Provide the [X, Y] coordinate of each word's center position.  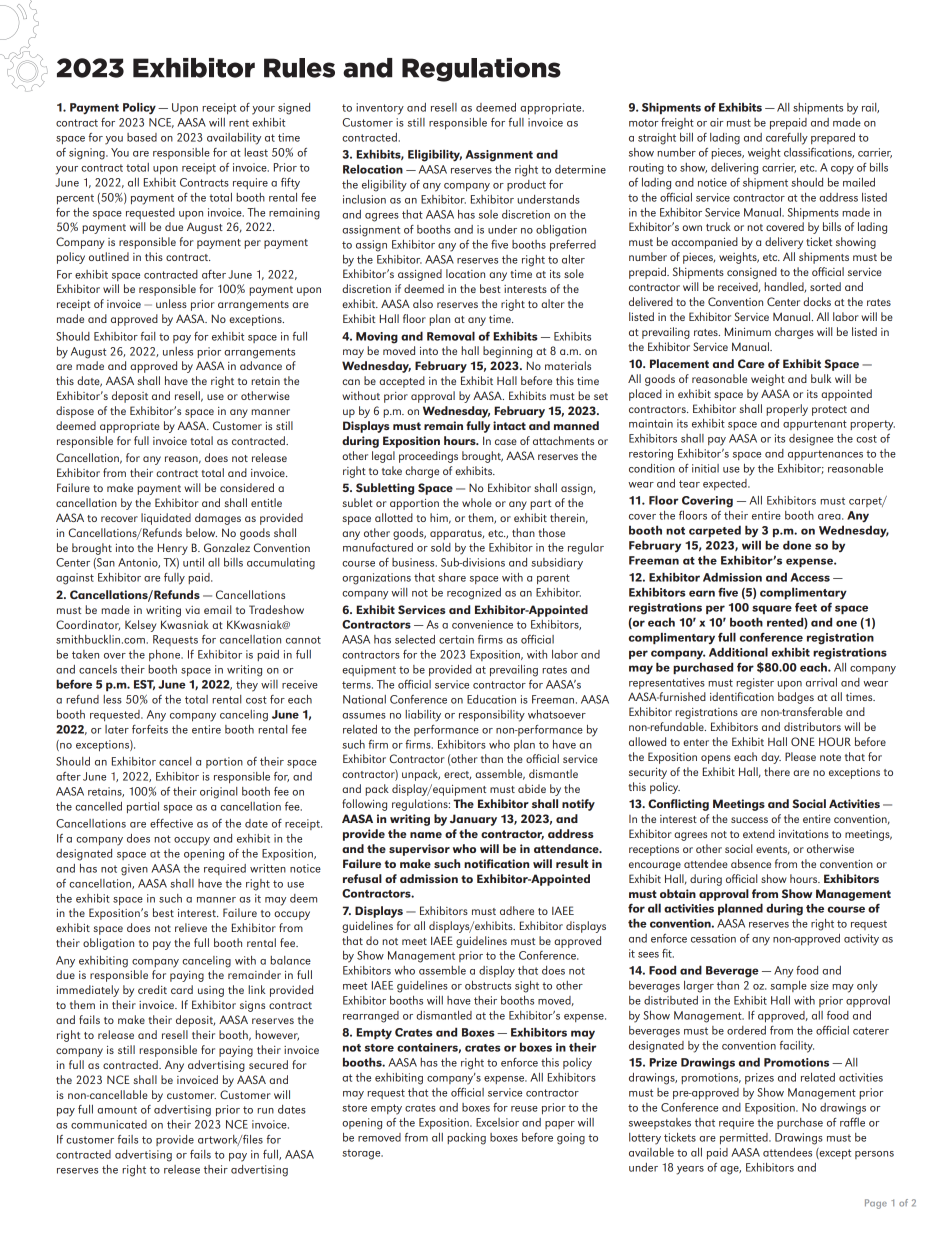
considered [247, 487]
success [749, 820]
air [717, 122]
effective [171, 823]
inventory [380, 109]
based [142, 137]
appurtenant [815, 425]
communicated [109, 1124]
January [473, 820]
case [506, 442]
